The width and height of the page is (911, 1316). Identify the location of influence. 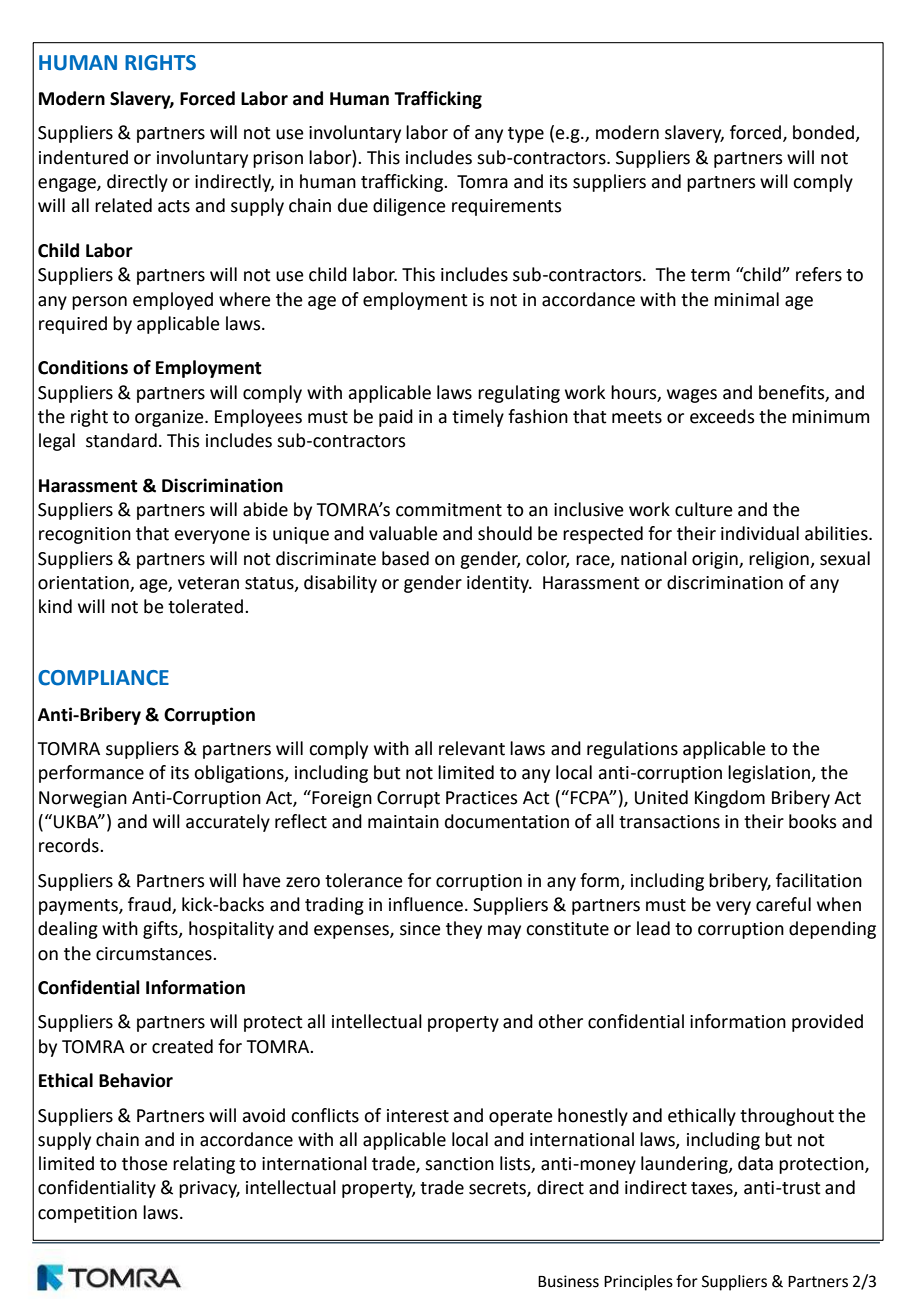
(426, 904).
